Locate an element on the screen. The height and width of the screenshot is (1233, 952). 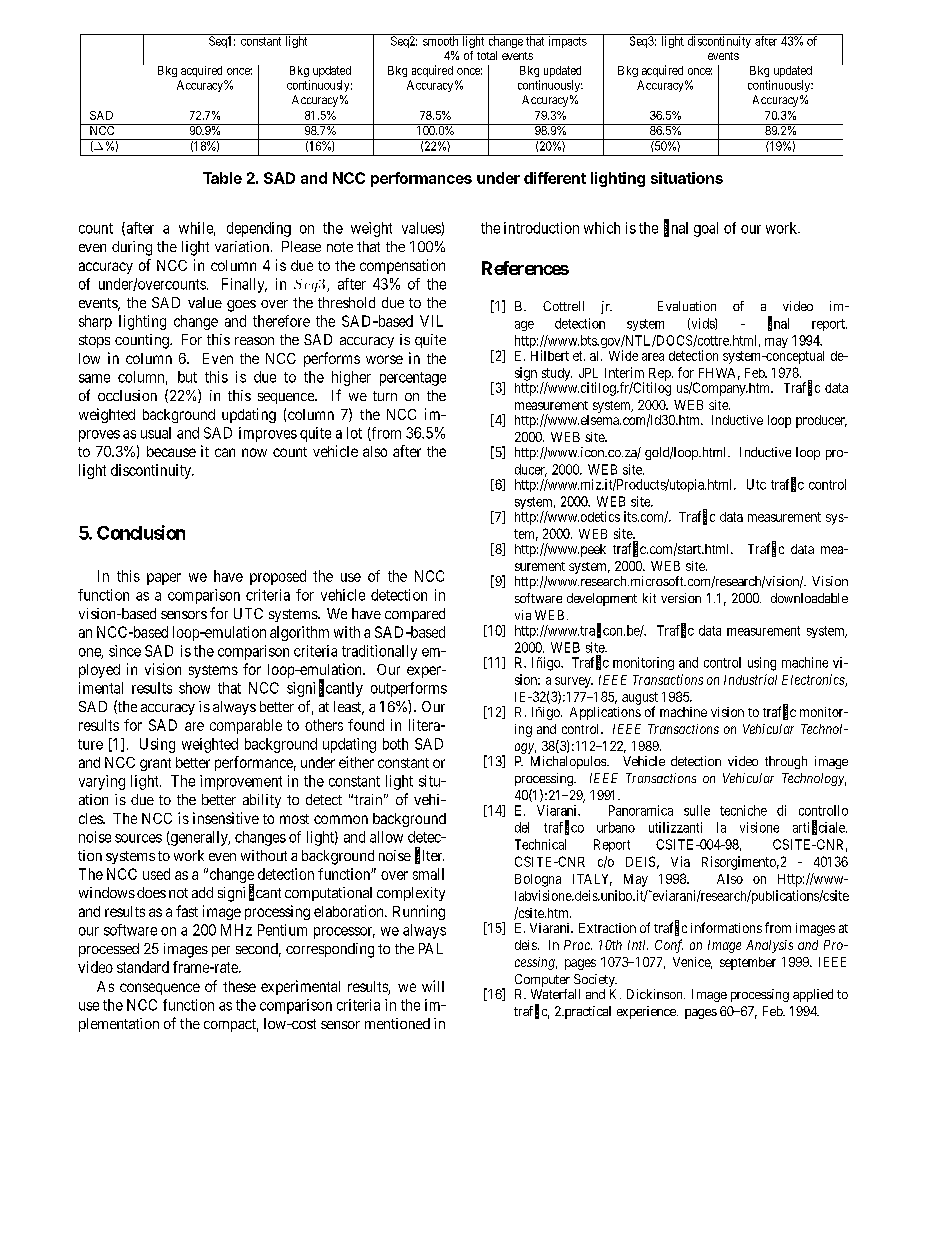
impacts is located at coordinates (568, 42).
